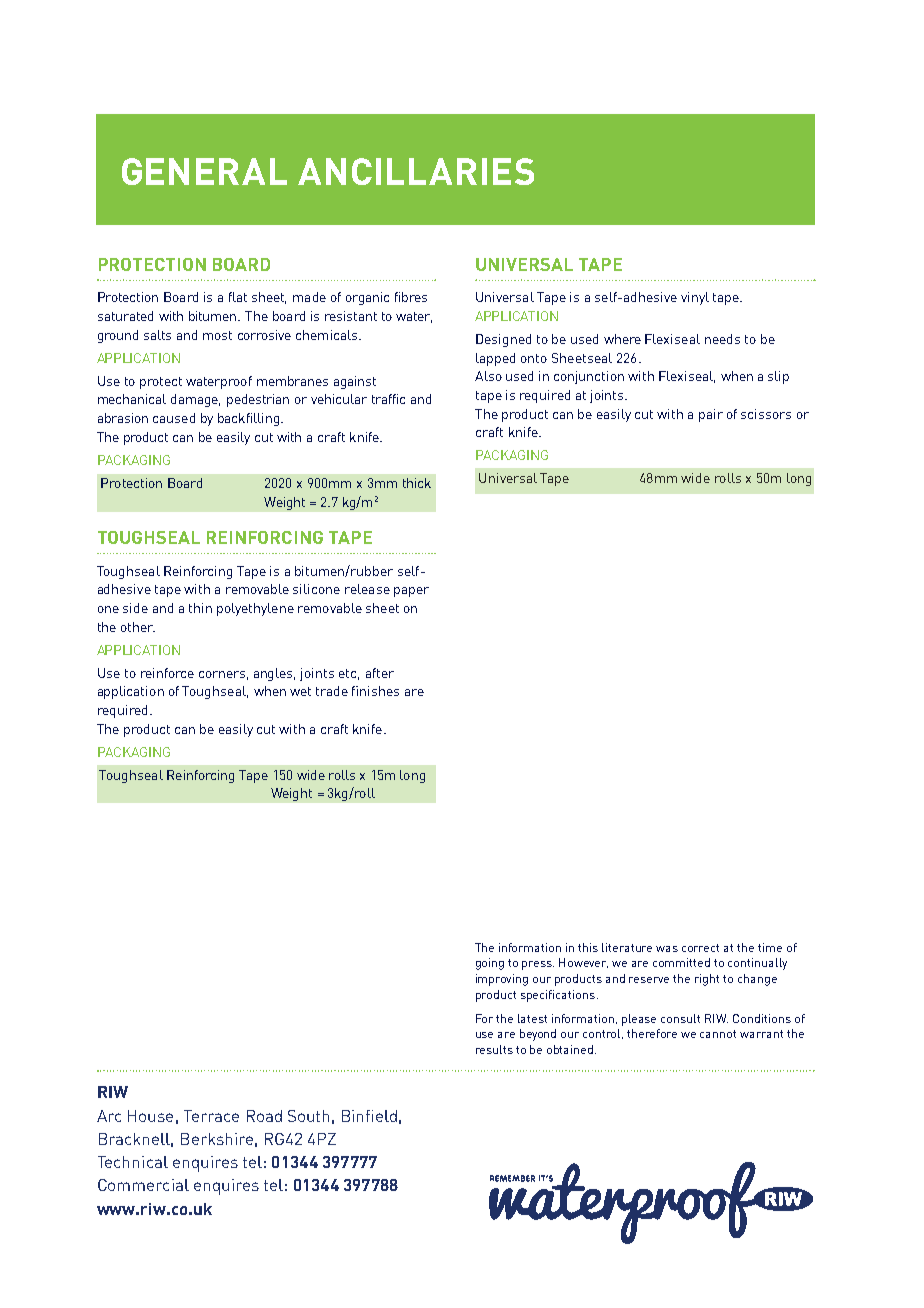 This document has width=924, height=1308. I want to click on vinyl, so click(695, 298).
